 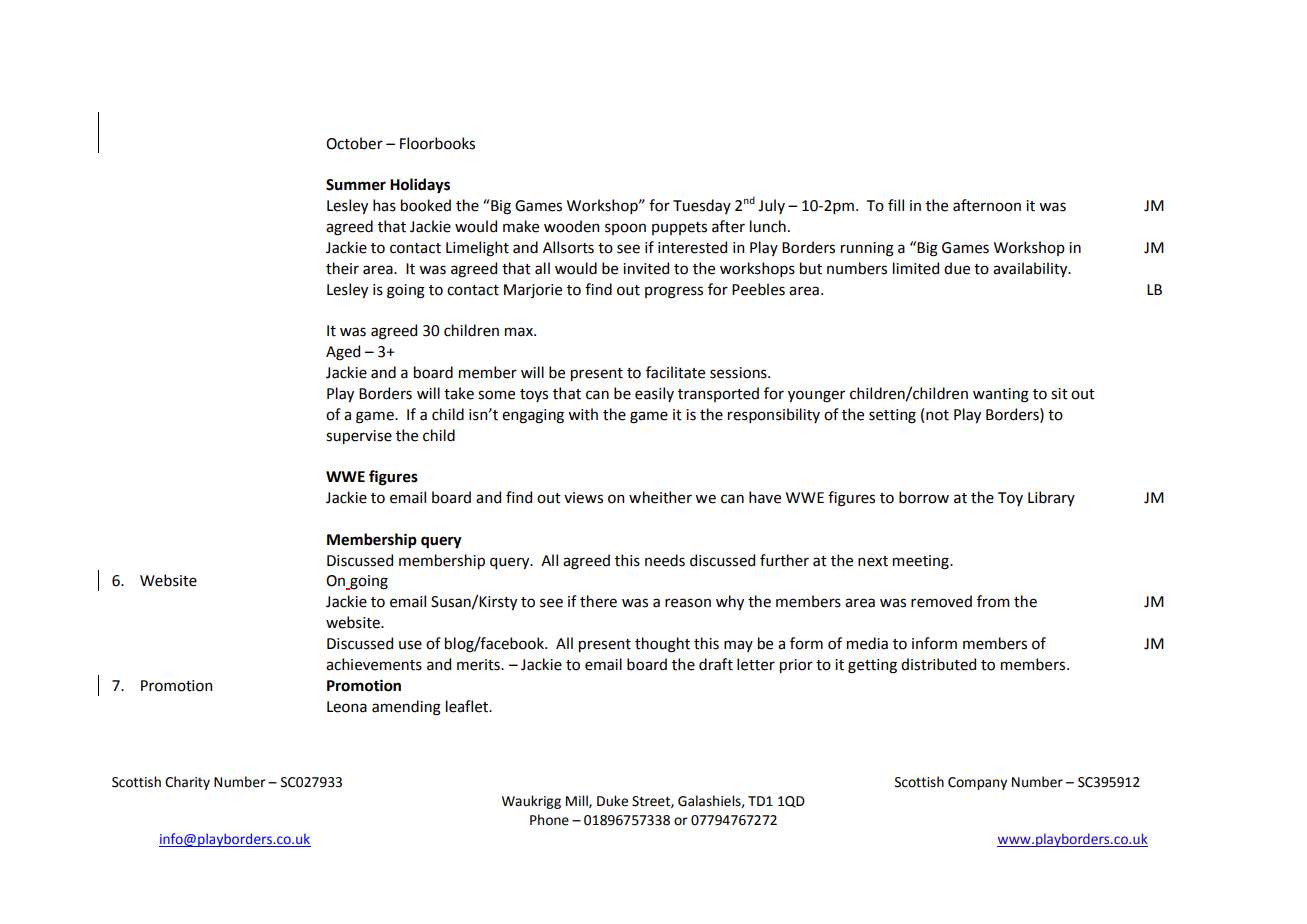 What do you see at coordinates (187, 783) in the document?
I see `Charity` at bounding box center [187, 783].
